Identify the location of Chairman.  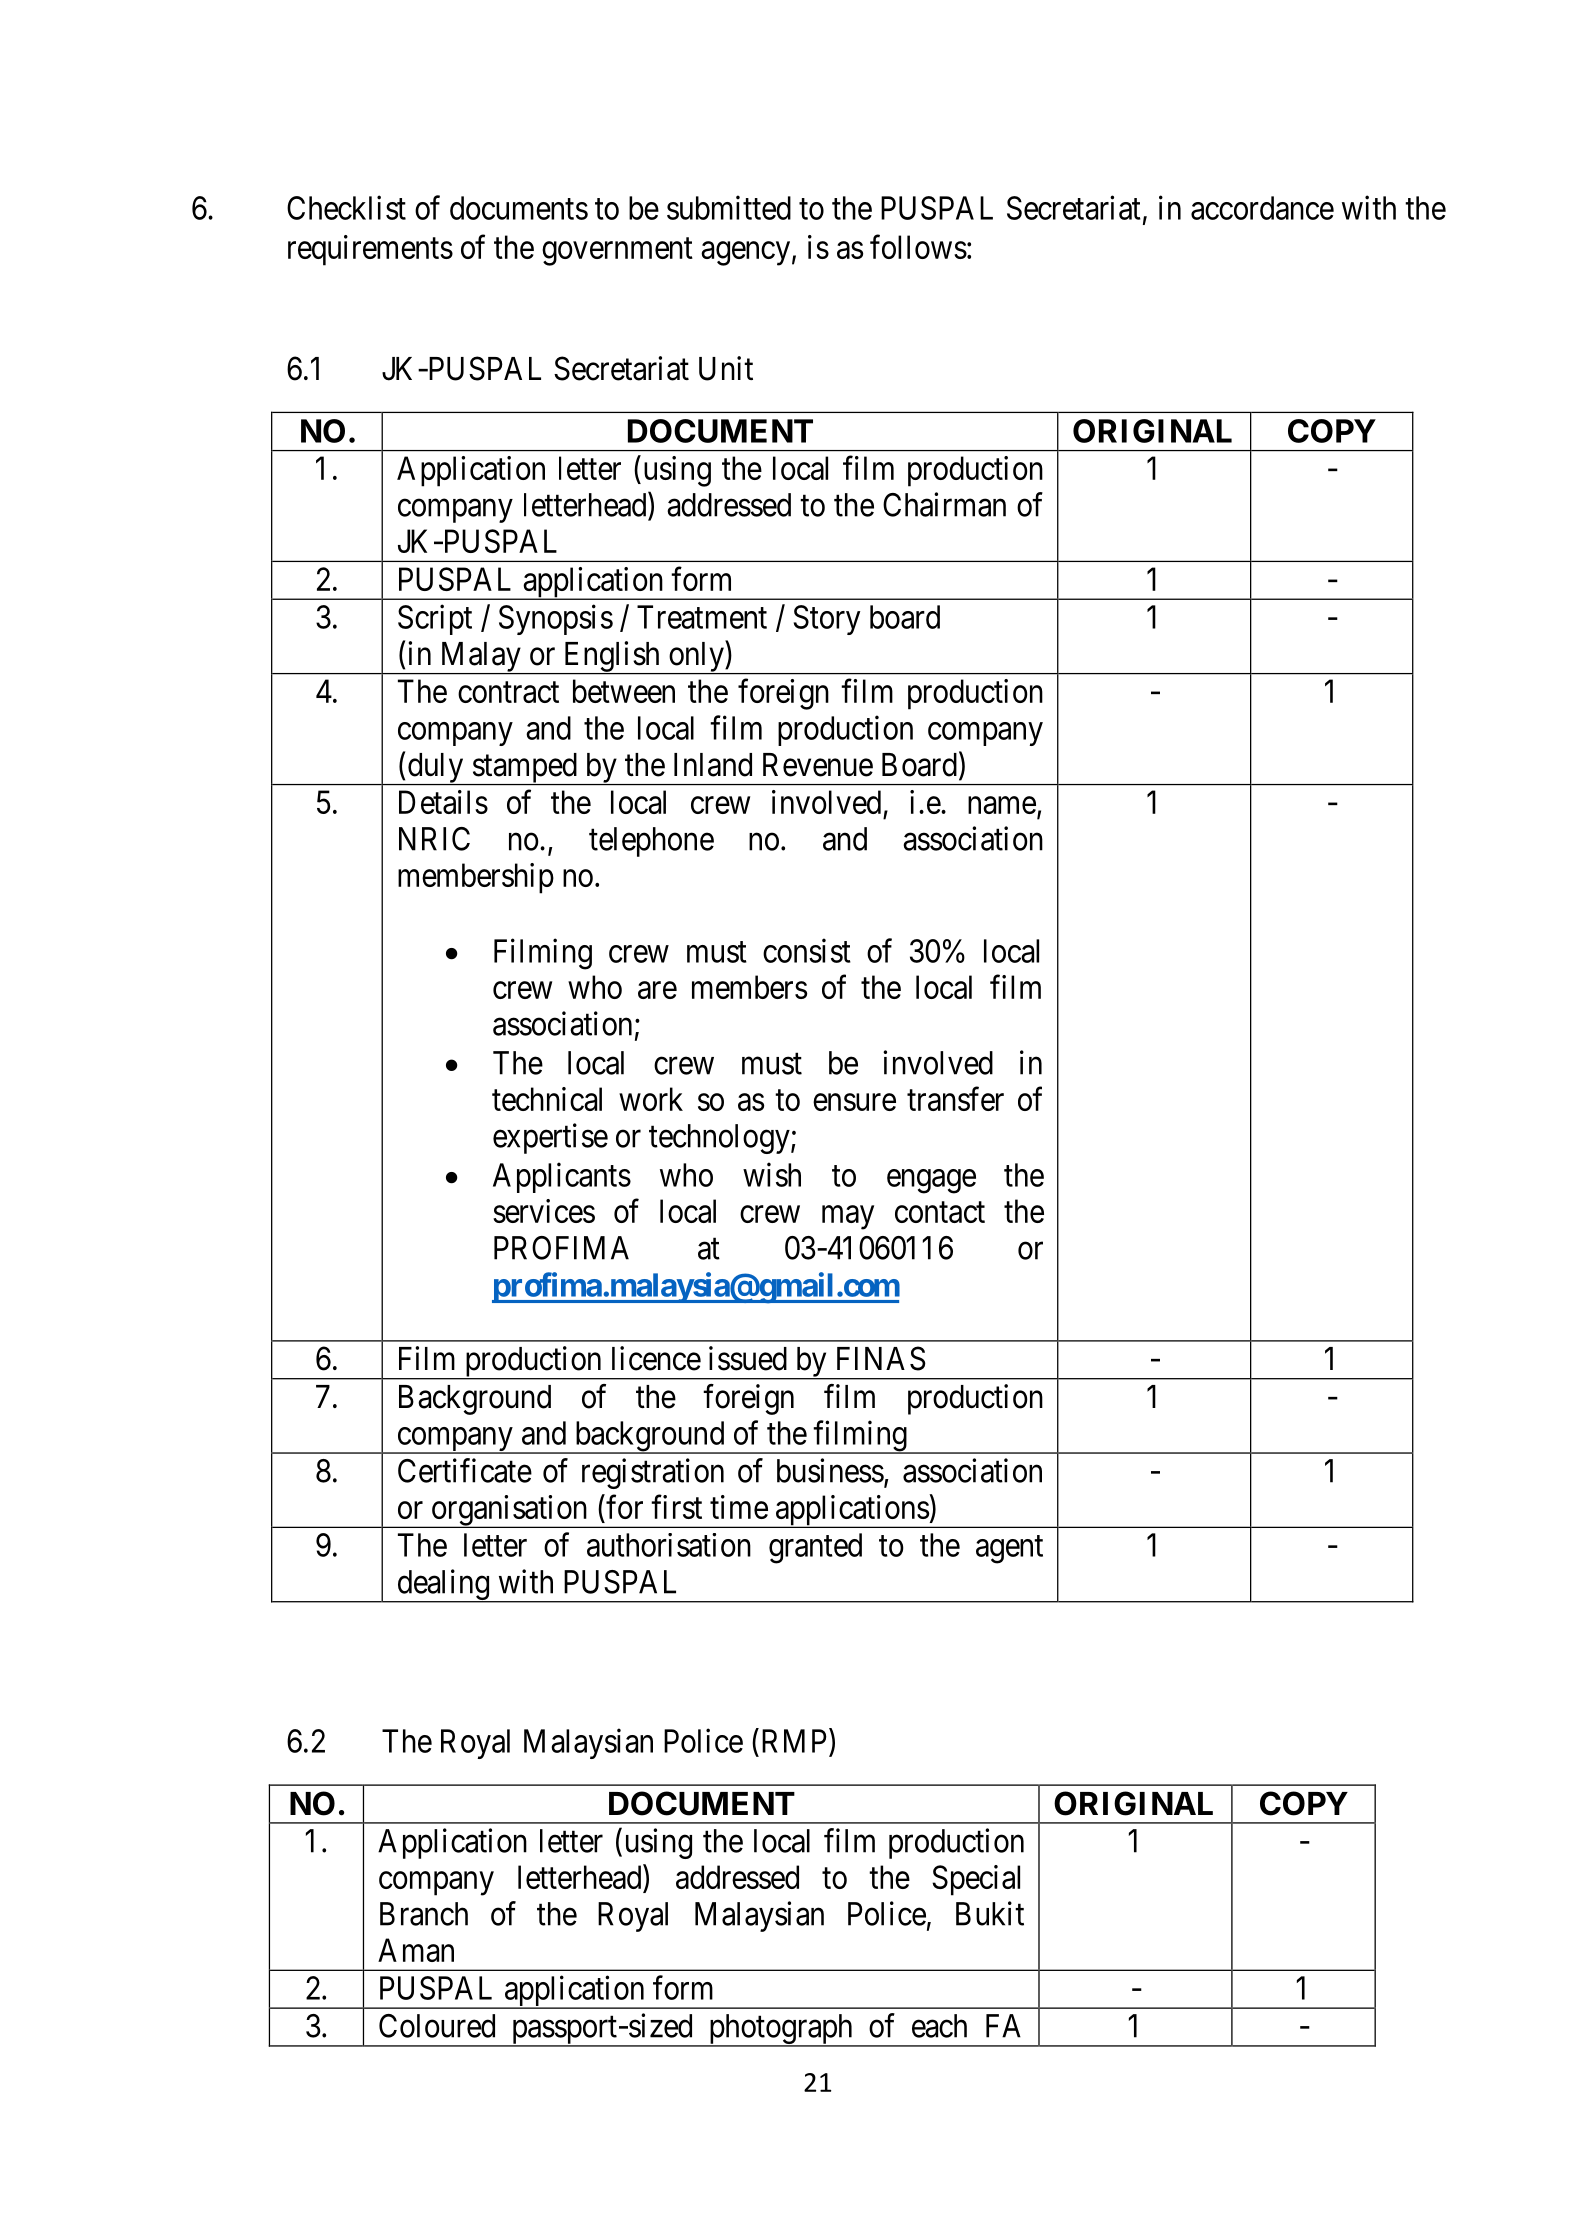
(944, 504).
